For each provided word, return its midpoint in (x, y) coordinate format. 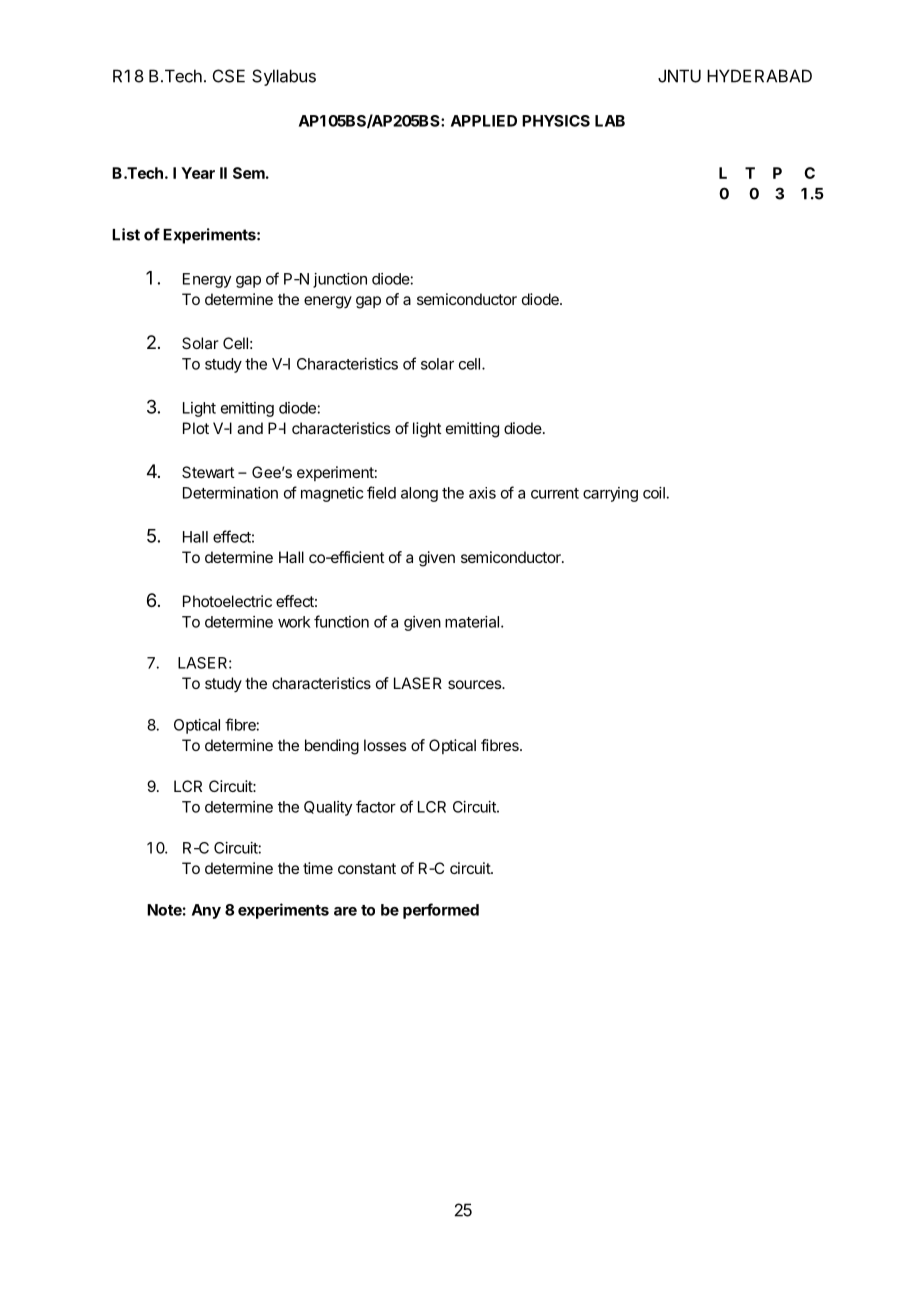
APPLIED (484, 121)
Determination (230, 493)
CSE (229, 76)
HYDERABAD (759, 76)
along (419, 494)
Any (206, 911)
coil (654, 493)
